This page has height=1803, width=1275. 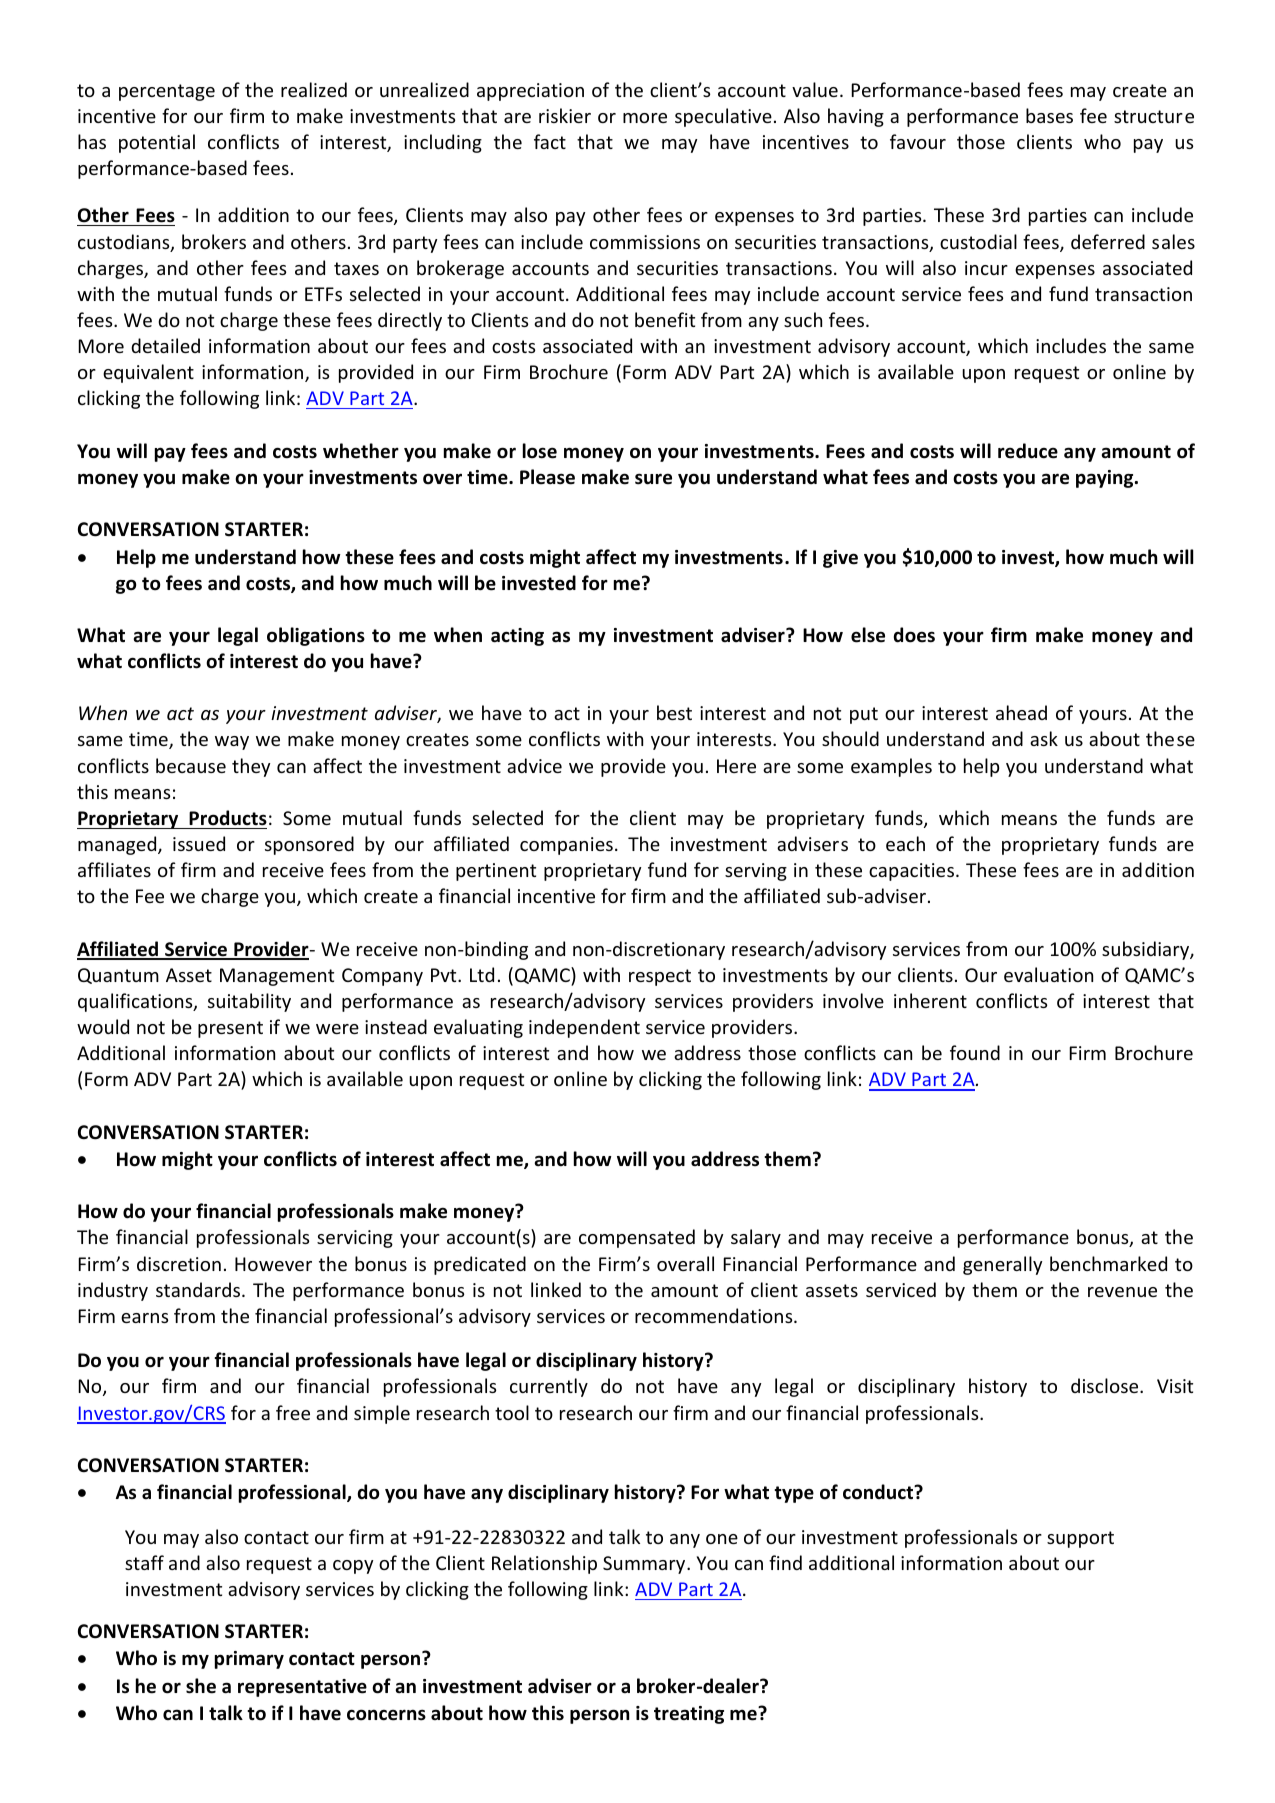 What do you see at coordinates (157, 143) in the page?
I see `potential` at bounding box center [157, 143].
